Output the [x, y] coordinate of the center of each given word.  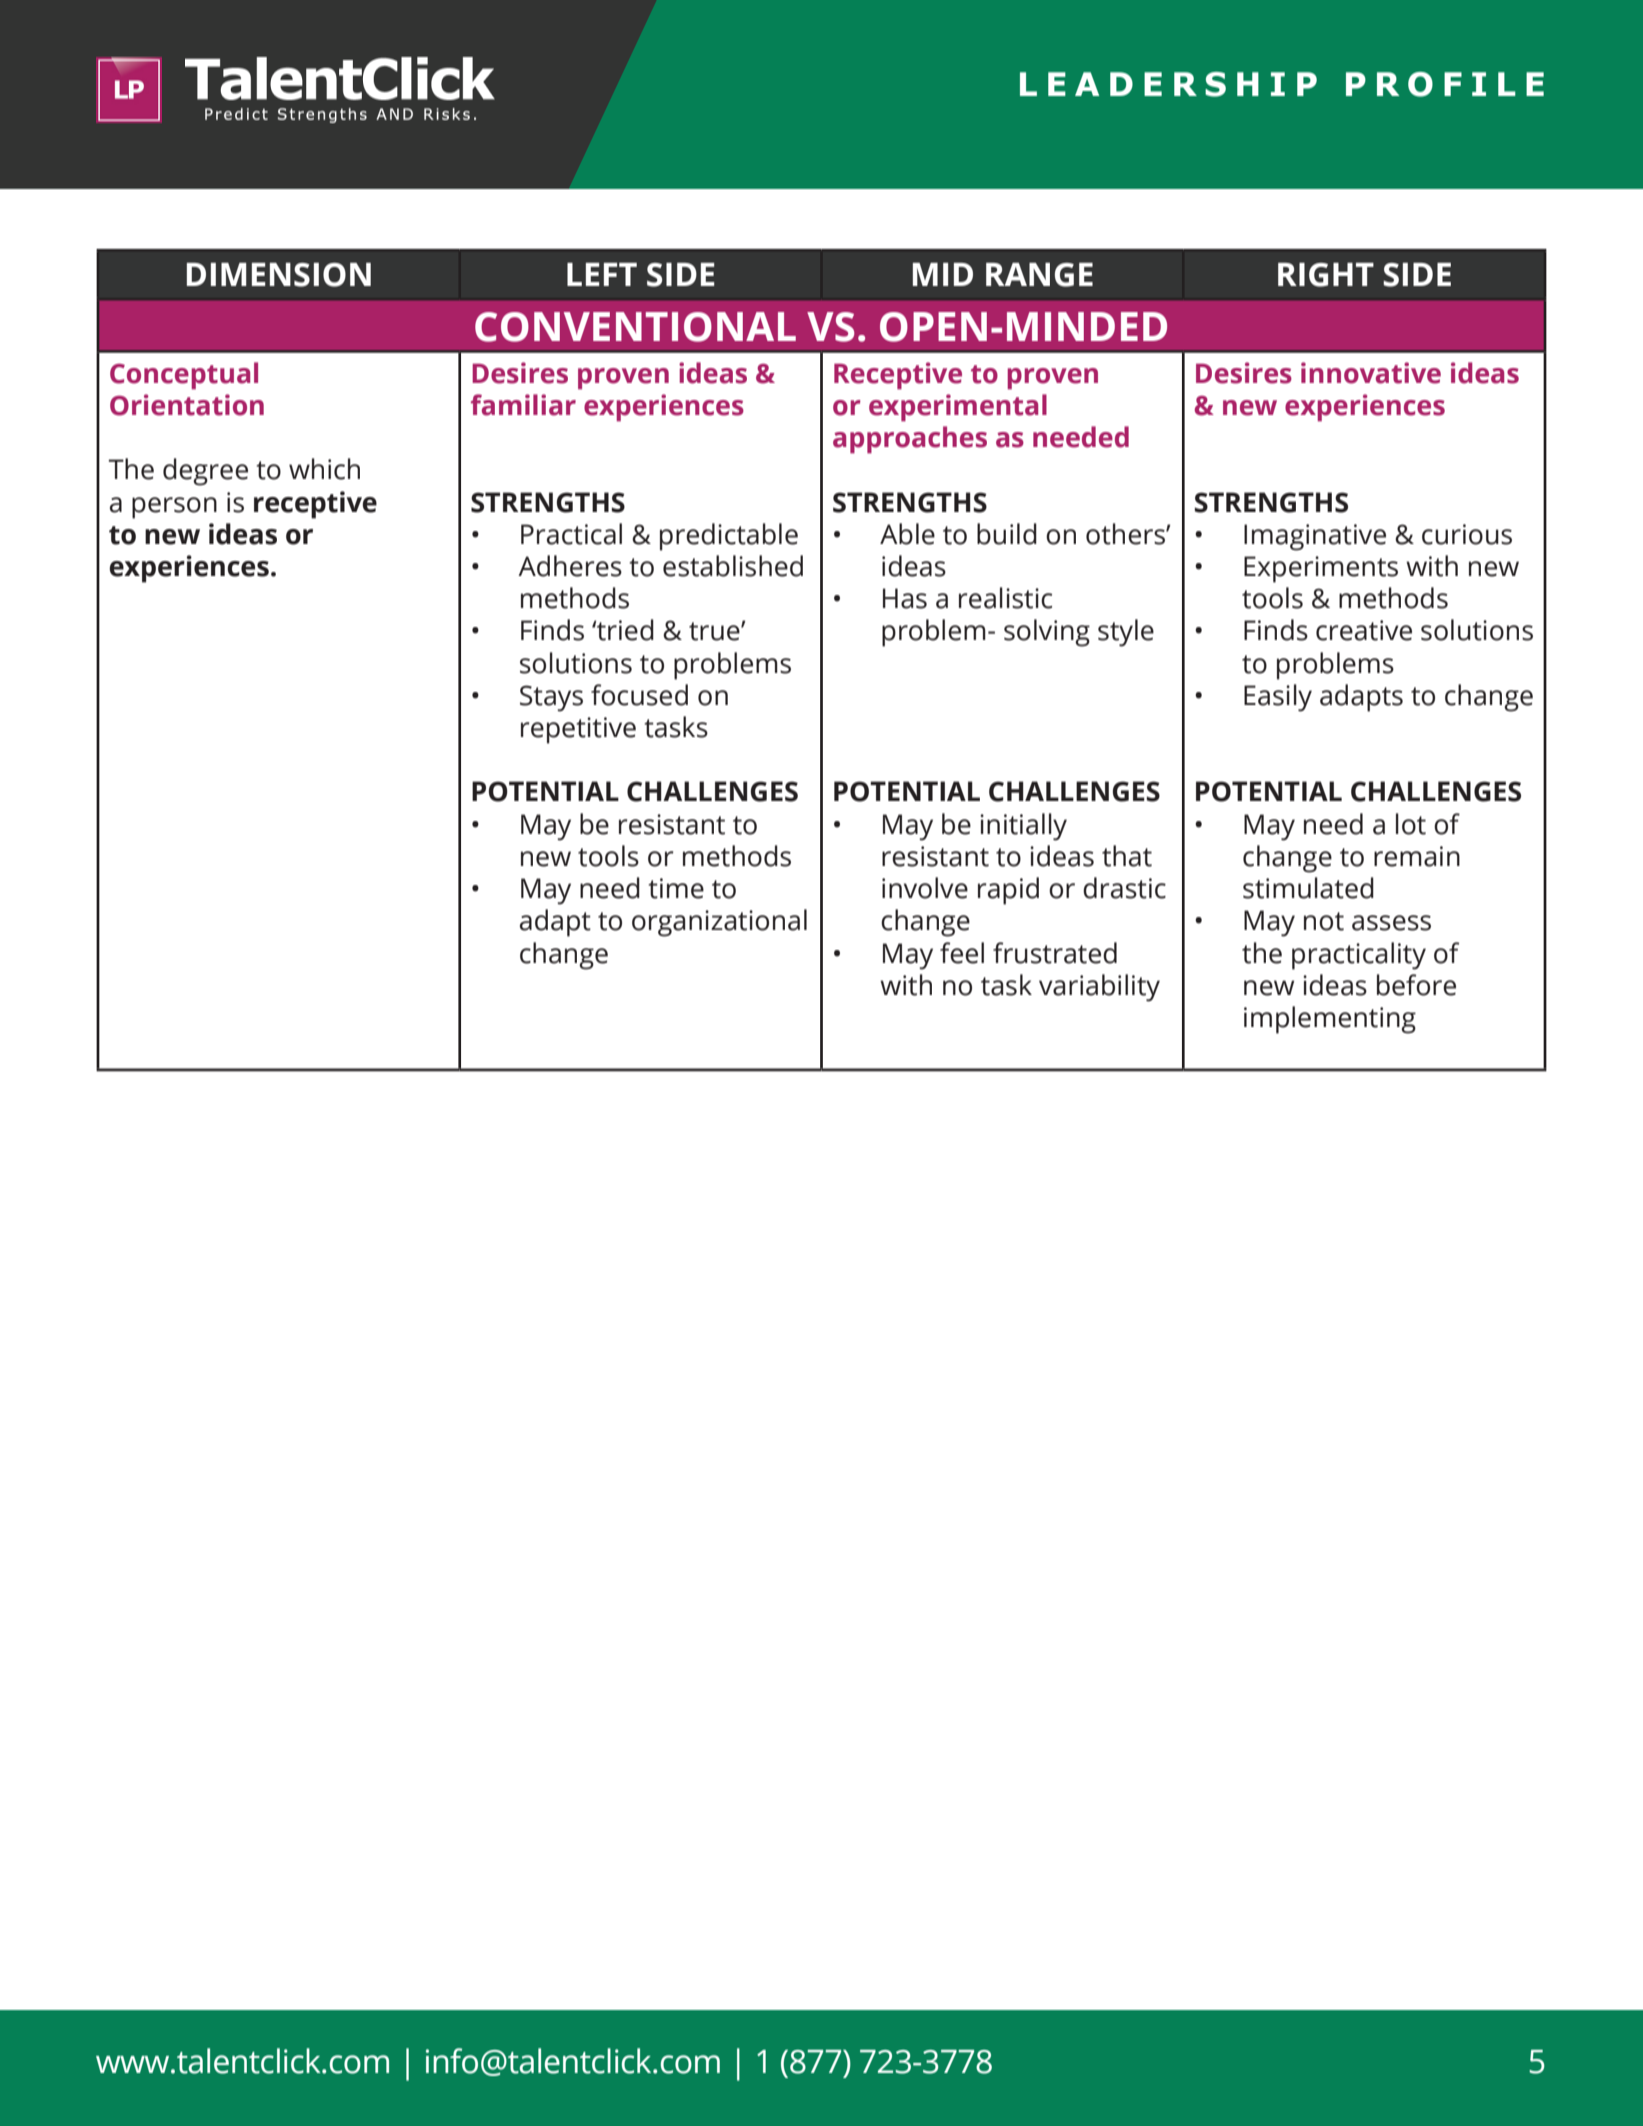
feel [962, 953]
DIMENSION [279, 275]
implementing [1330, 1020]
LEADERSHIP [1168, 84]
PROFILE [1445, 84]
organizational [719, 923]
